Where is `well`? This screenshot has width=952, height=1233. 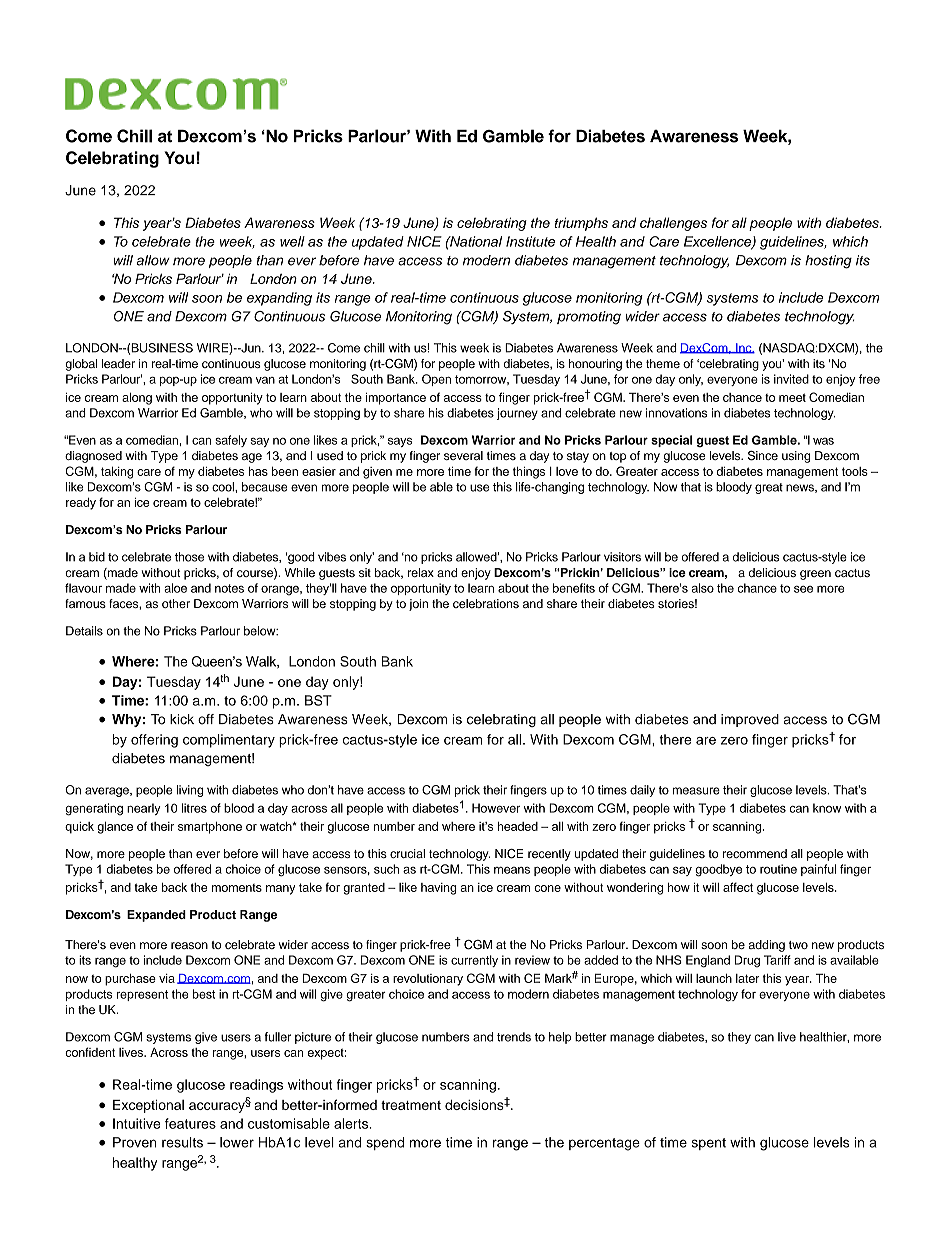
well is located at coordinates (292, 241).
